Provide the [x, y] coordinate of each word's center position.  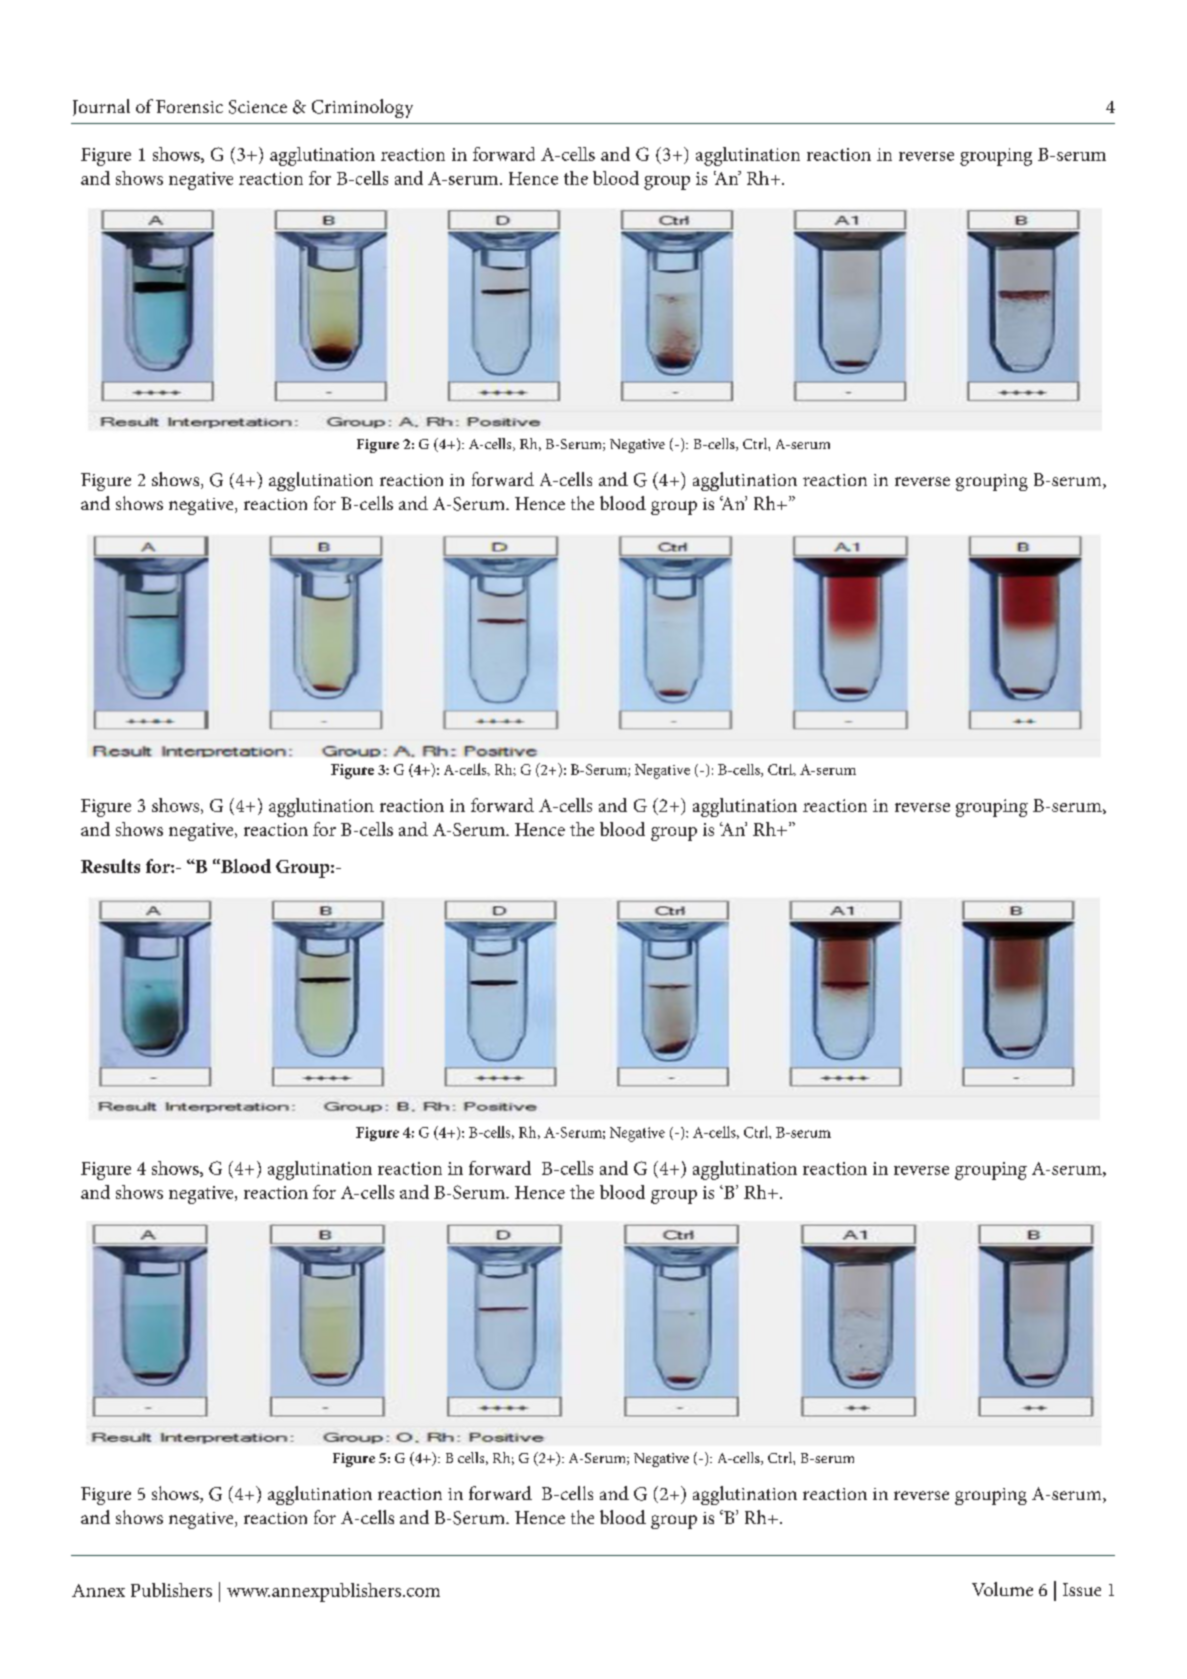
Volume [1002, 1589]
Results [110, 866]
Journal [101, 107]
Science [258, 107]
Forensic [189, 106]
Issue [1082, 1589]
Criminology [362, 108]
